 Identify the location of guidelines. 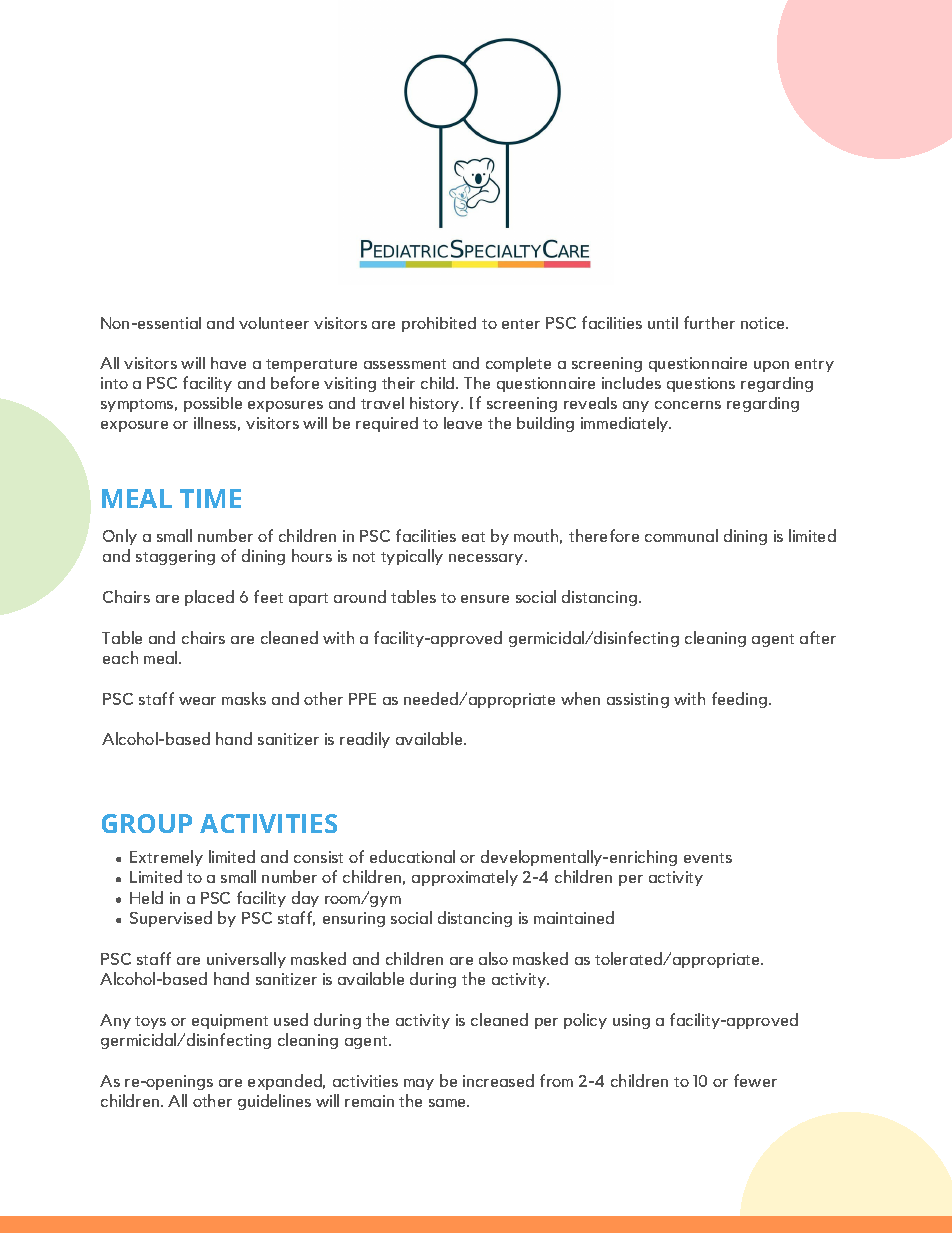
(274, 1102).
